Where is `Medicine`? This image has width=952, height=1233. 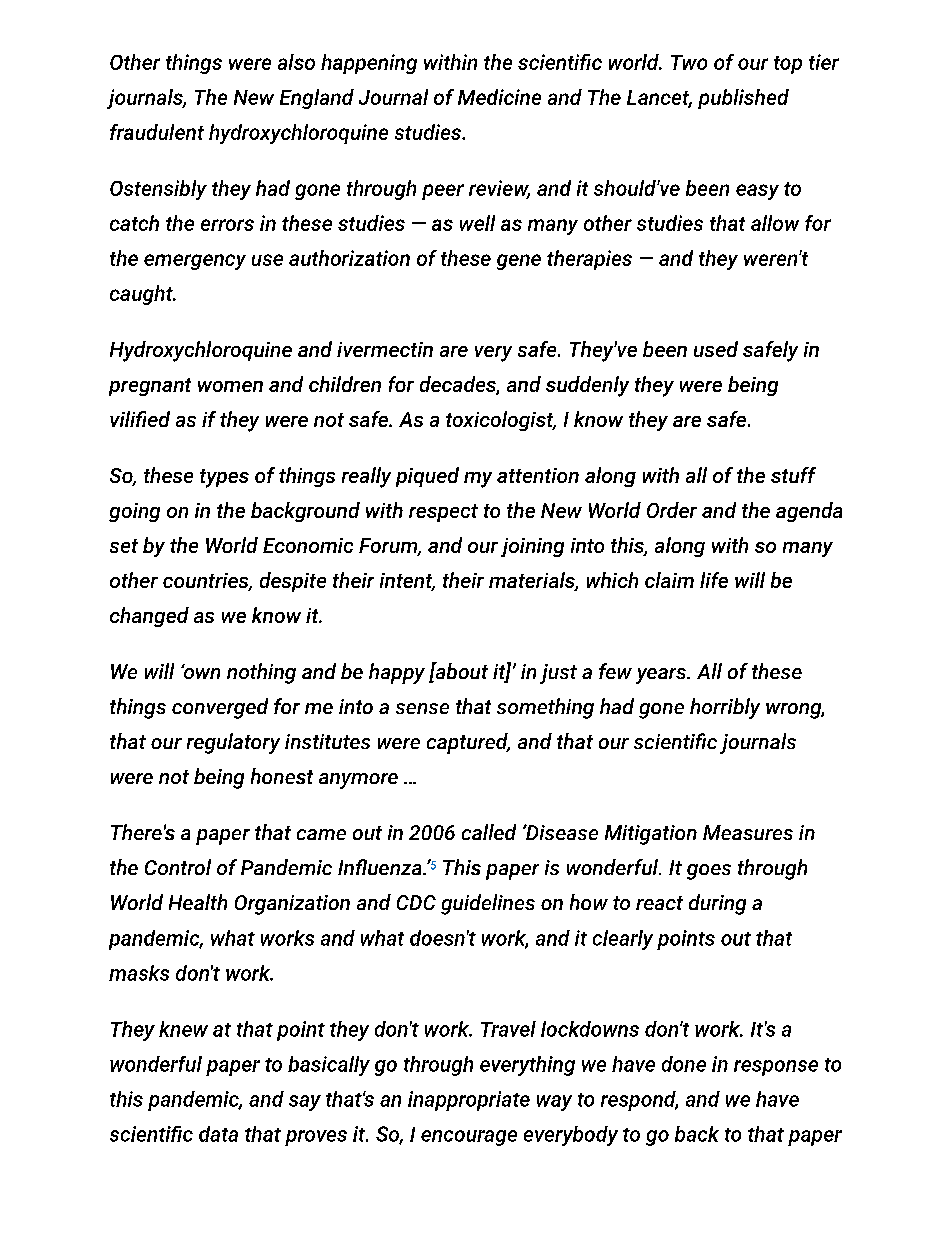
Medicine is located at coordinates (499, 97).
